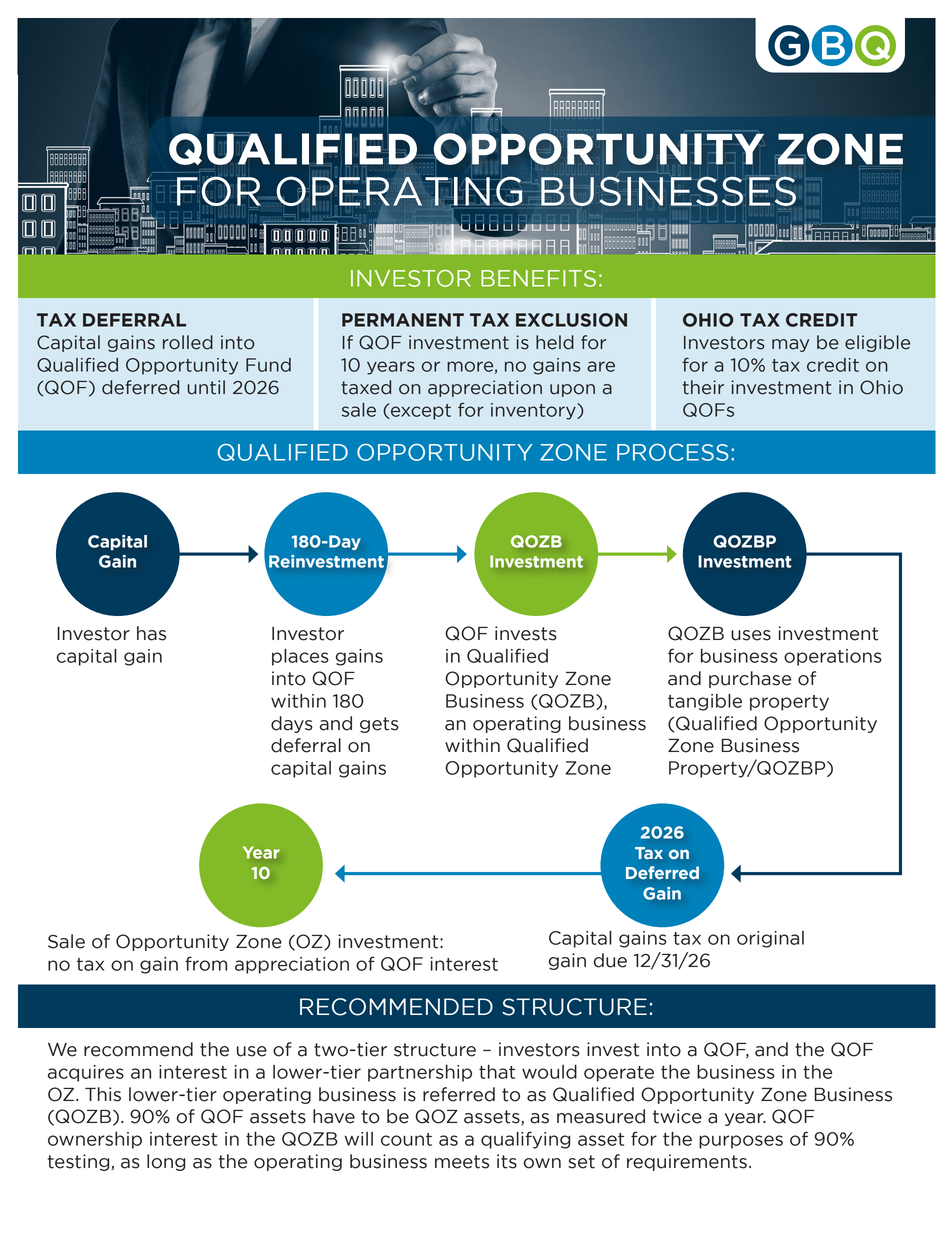 The image size is (952, 1233). Describe the element at coordinates (525, 1140) in the screenshot. I see `qualifying` at that location.
